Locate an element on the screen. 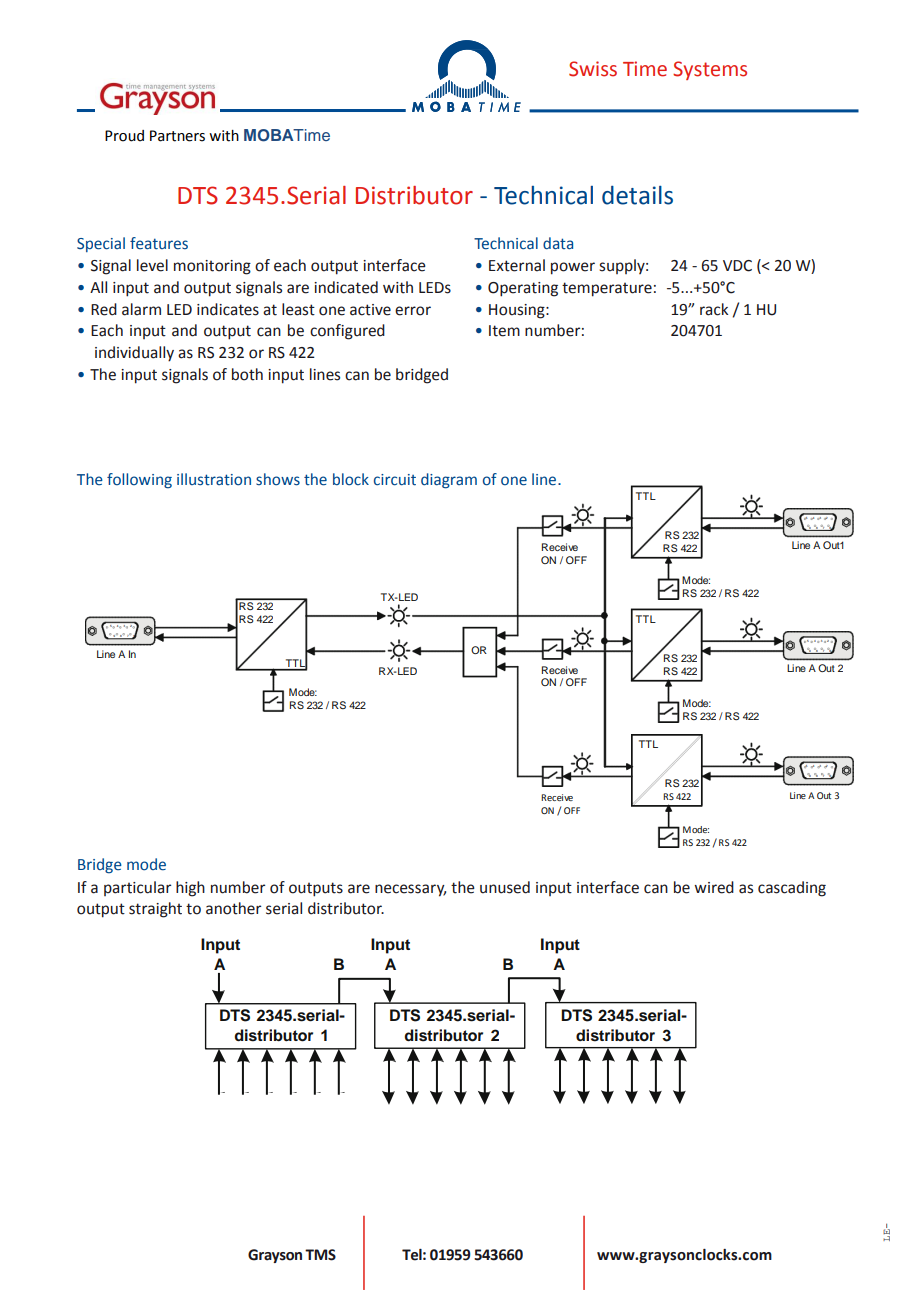 The height and width of the screenshot is (1296, 924). Systems is located at coordinates (710, 70).
